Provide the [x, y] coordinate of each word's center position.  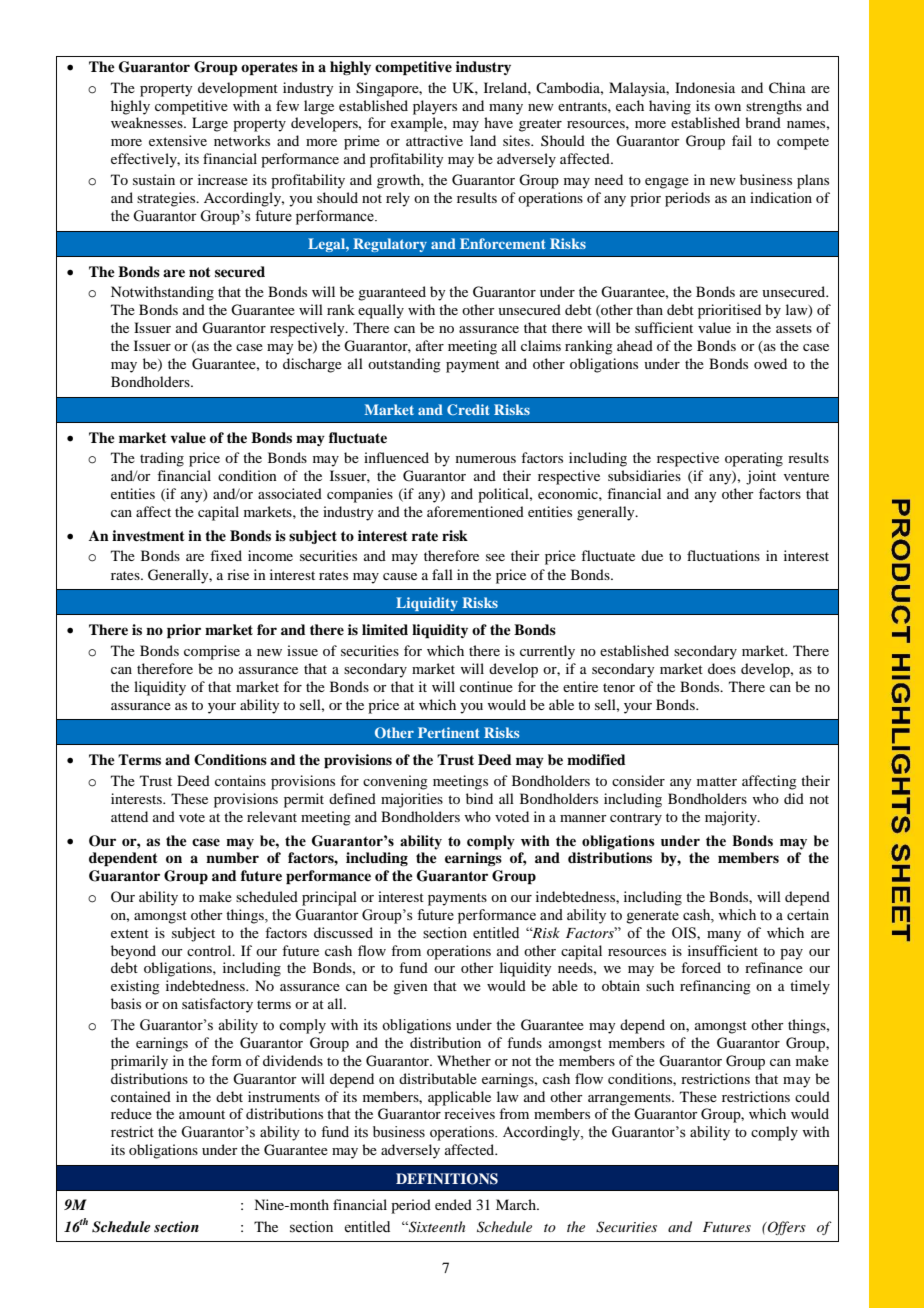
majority [732, 818]
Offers [786, 1228]
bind [479, 798]
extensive [178, 140]
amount [202, 1114]
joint [761, 477]
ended [453, 1204]
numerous [486, 459]
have [498, 122]
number [232, 857]
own [728, 107]
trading [162, 459]
